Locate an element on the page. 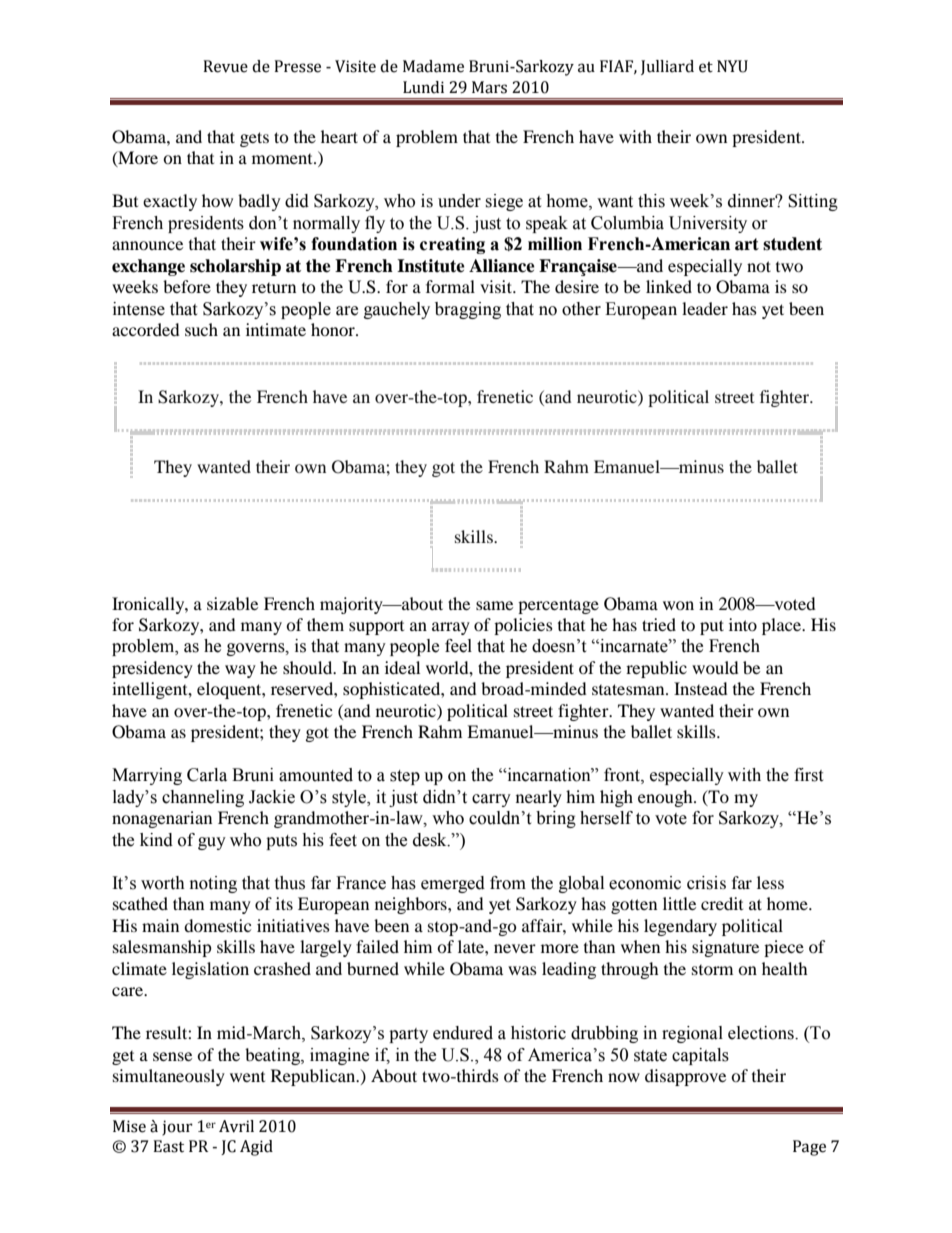 This document has height=1233, width=952. NYU is located at coordinates (732, 66).
